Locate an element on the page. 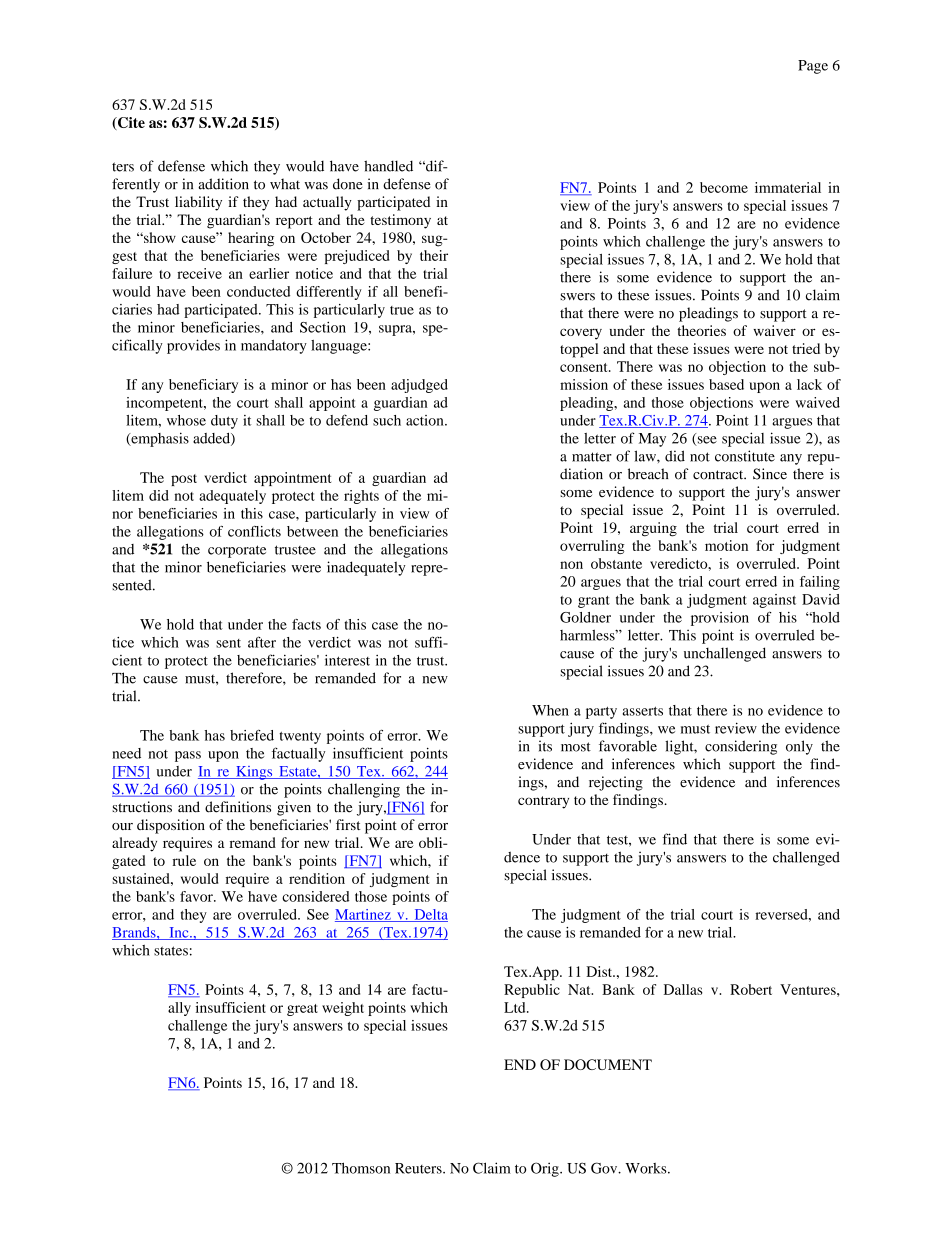  after is located at coordinates (262, 642).
